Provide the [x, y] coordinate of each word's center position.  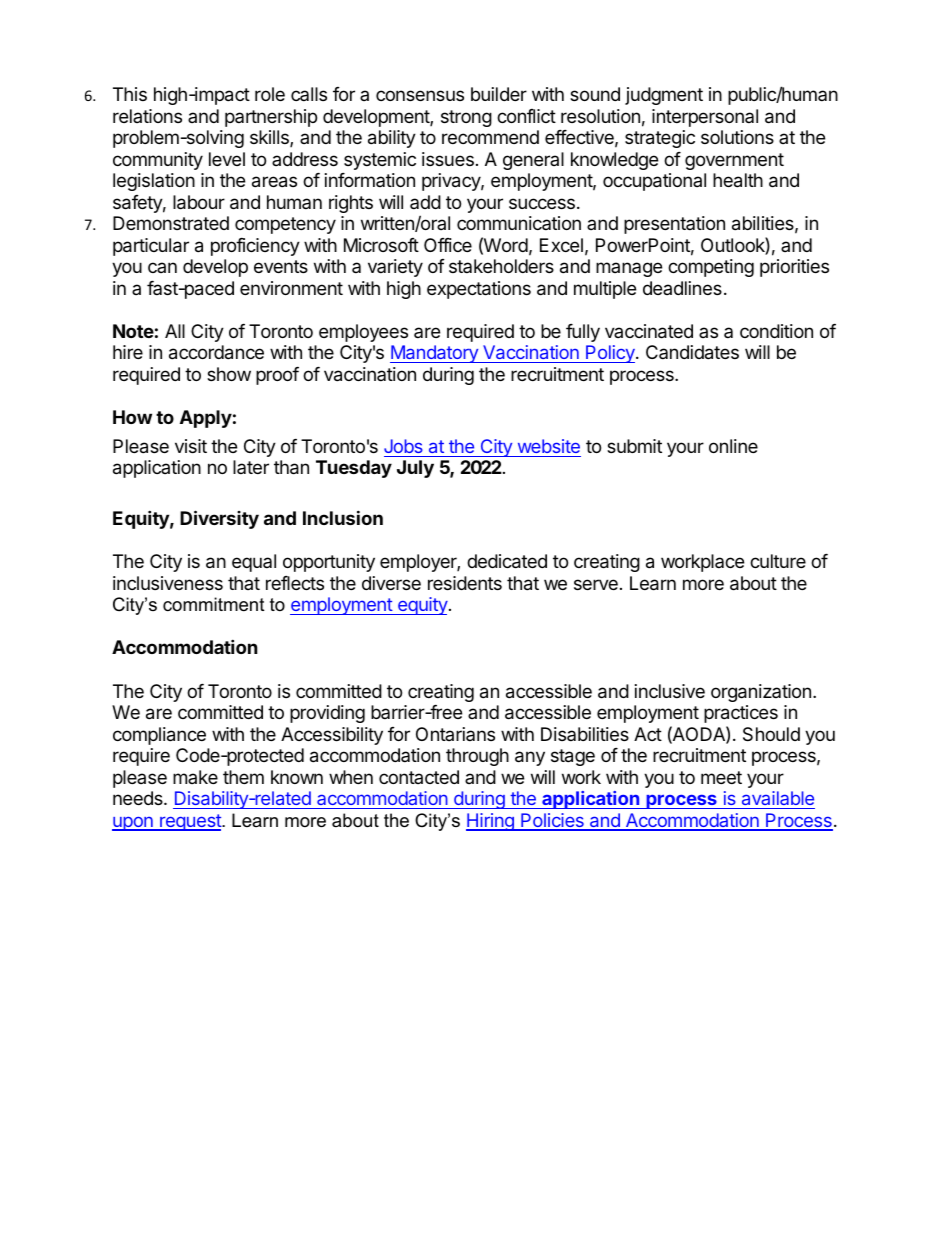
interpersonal [705, 118]
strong [466, 118]
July [415, 469]
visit [191, 446]
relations [147, 116]
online [733, 446]
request [190, 822]
